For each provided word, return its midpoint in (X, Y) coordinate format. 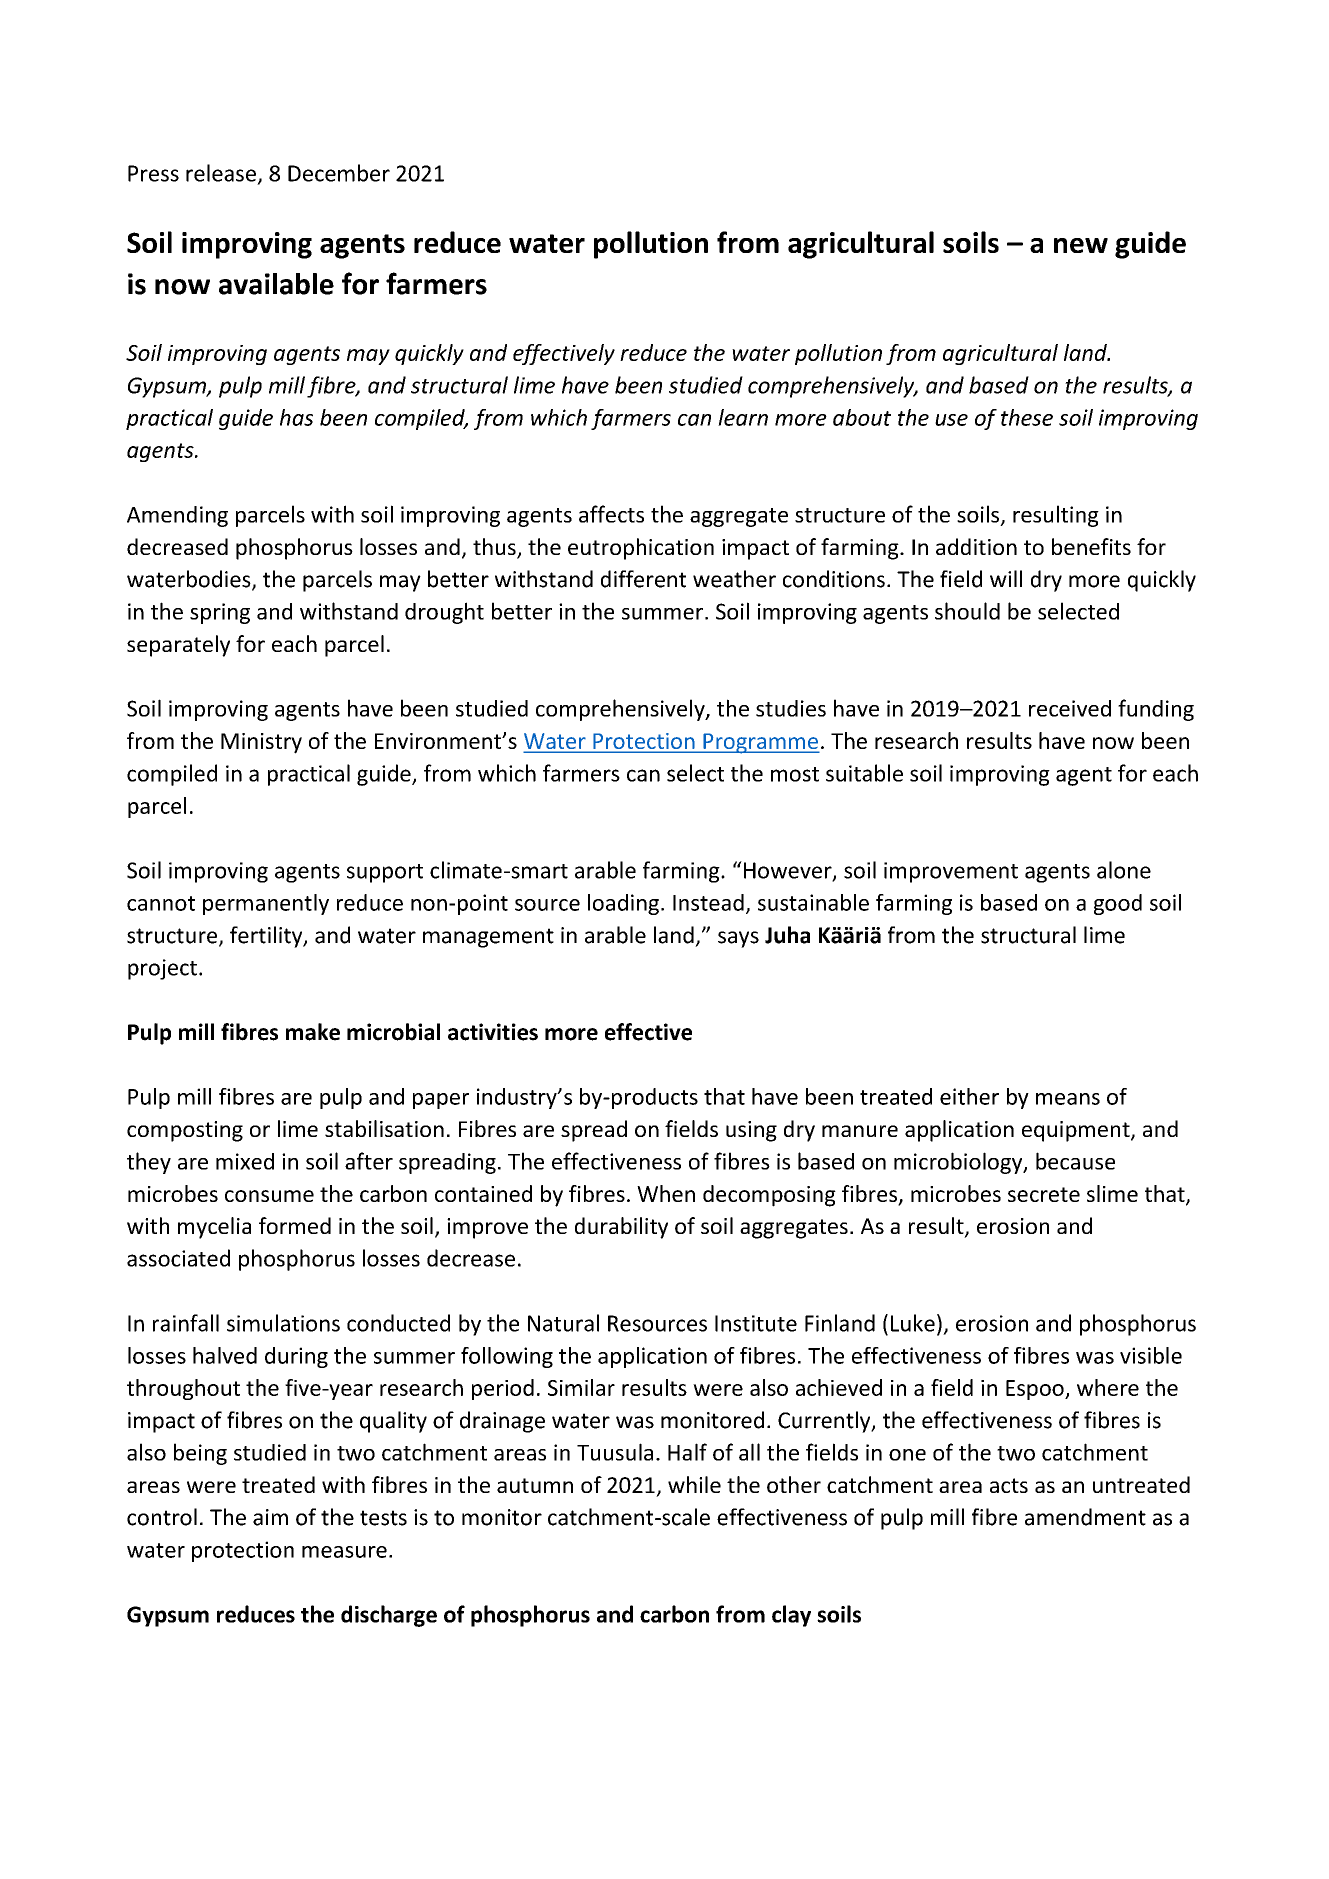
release (221, 173)
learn (743, 417)
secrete (1044, 1194)
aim (270, 1517)
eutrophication (641, 549)
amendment (1085, 1517)
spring (220, 613)
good (1118, 904)
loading (623, 904)
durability (621, 1228)
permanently (266, 904)
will (1006, 578)
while (694, 1484)
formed (295, 1225)
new (1081, 245)
